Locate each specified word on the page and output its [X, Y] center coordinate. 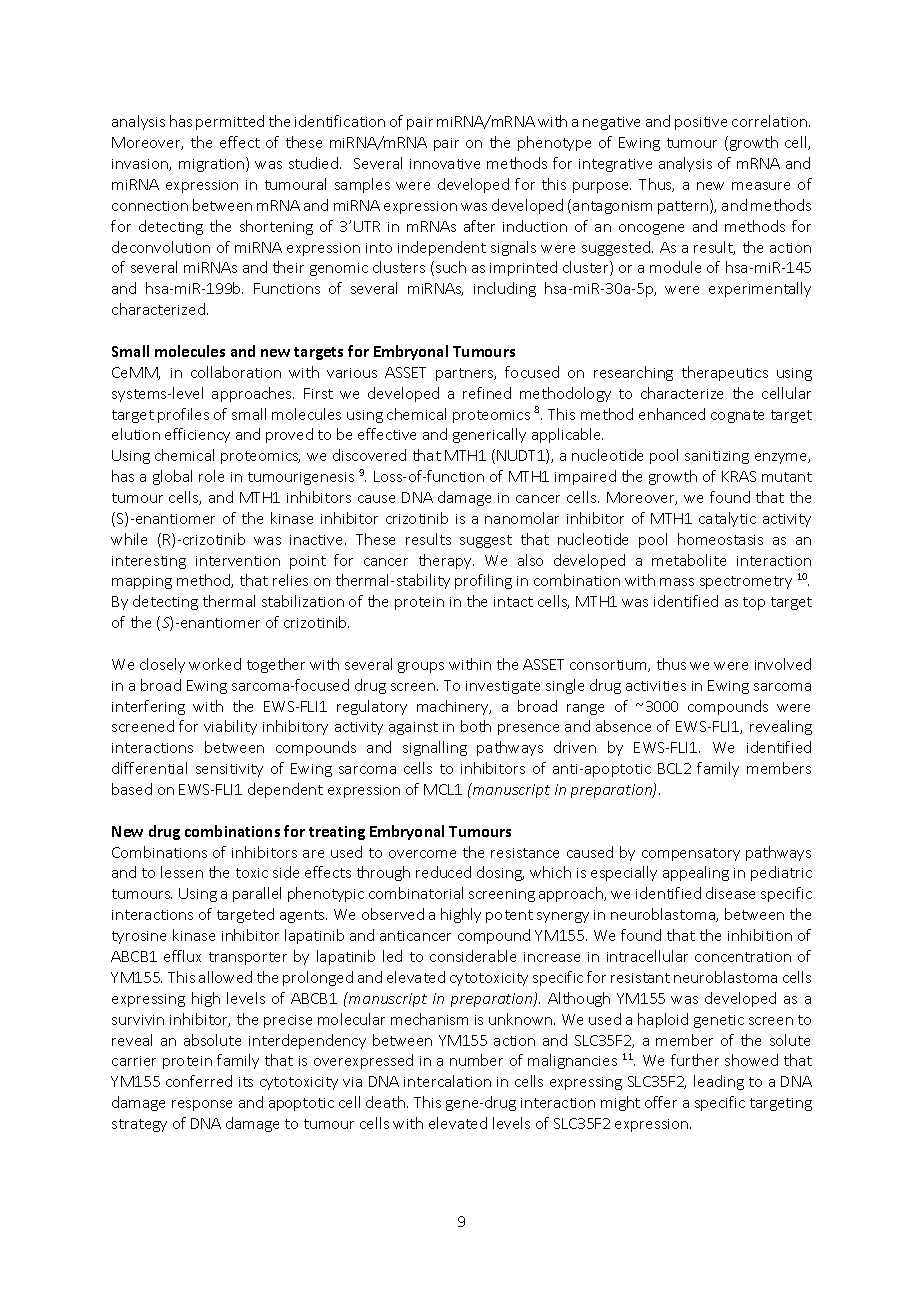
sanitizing [717, 457]
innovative [445, 164]
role [211, 476]
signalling [435, 748]
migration [213, 164]
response [202, 1105]
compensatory [691, 854]
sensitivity [229, 770]
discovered [369, 455]
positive [701, 123]
